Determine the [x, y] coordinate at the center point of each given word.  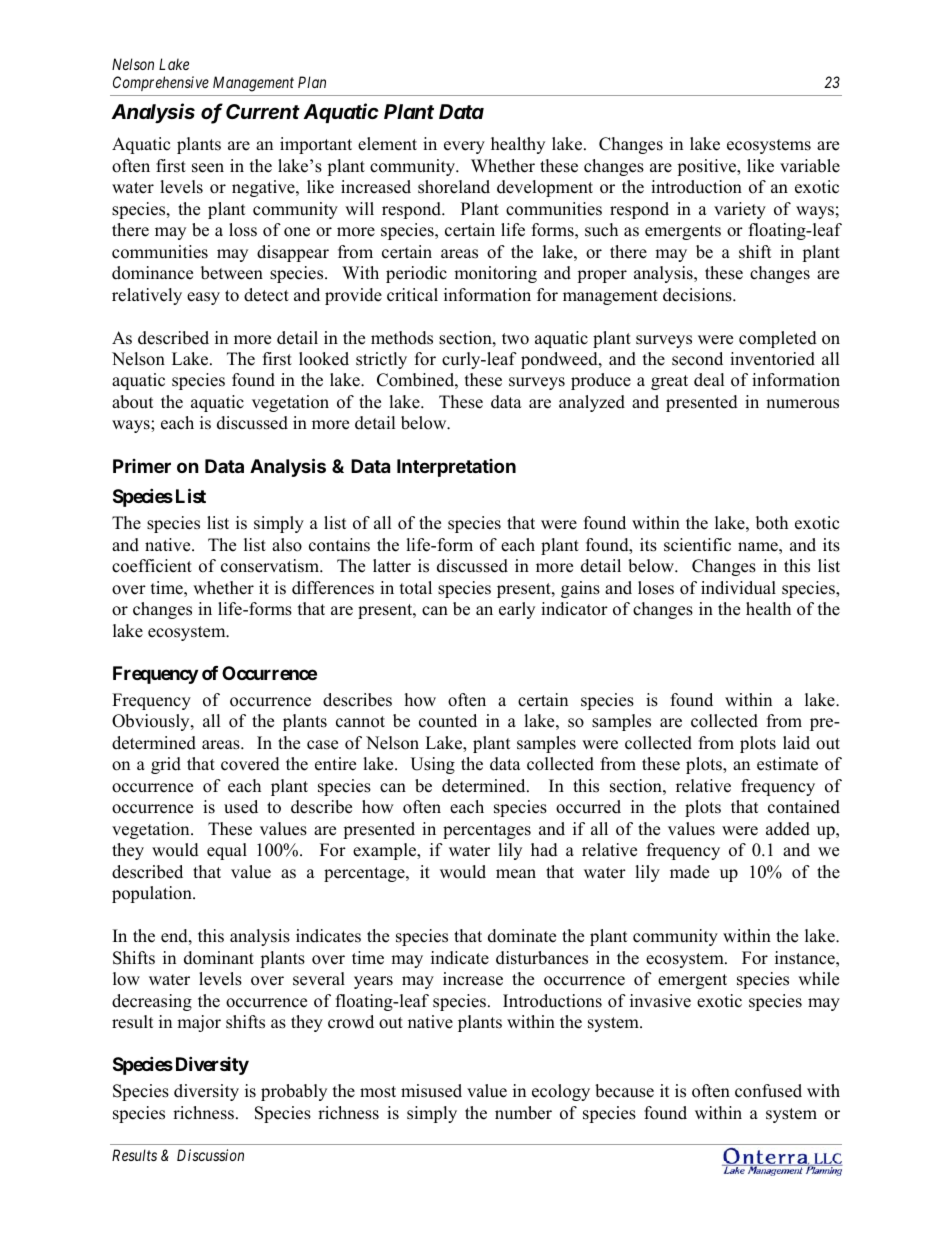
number [523, 1113]
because [624, 1091]
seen [208, 168]
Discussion [210, 1155]
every [464, 147]
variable [810, 166]
